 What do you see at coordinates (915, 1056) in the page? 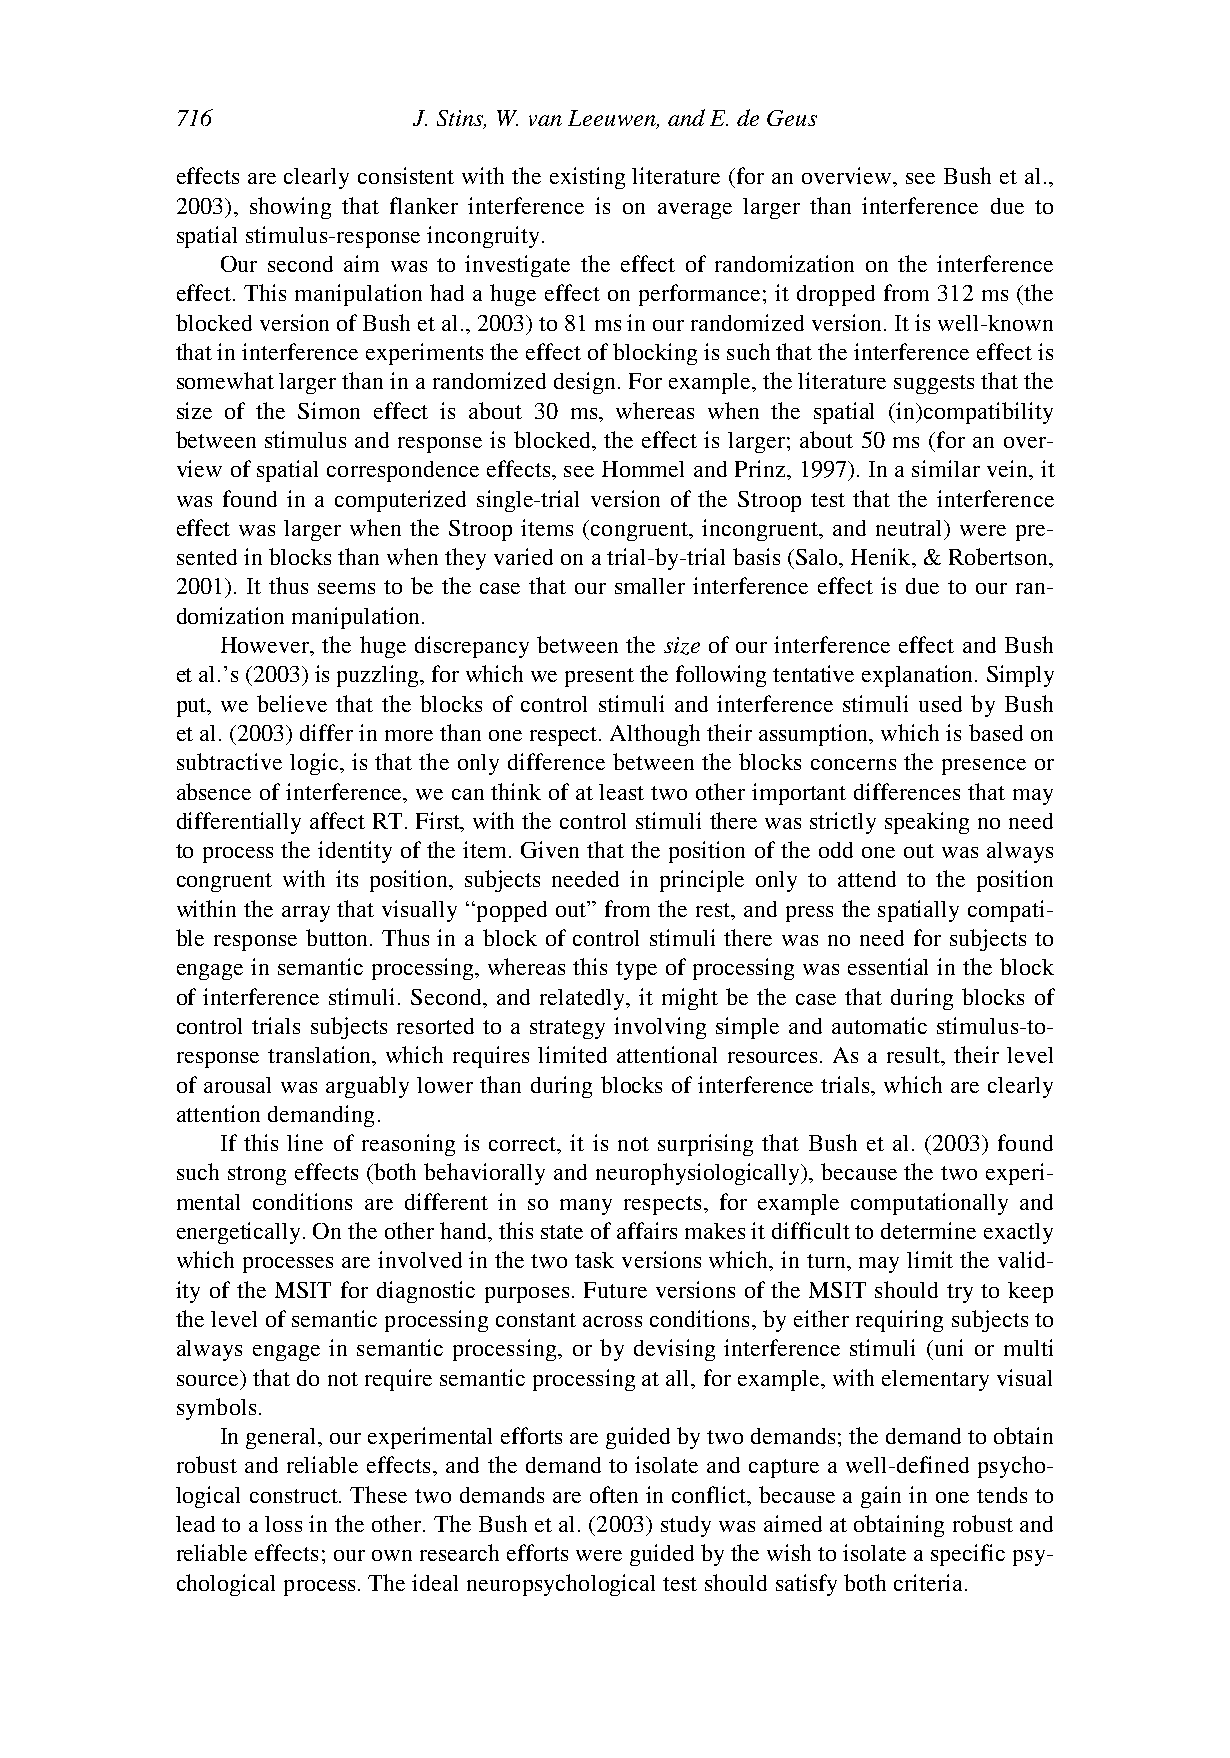
I see `result` at bounding box center [915, 1056].
